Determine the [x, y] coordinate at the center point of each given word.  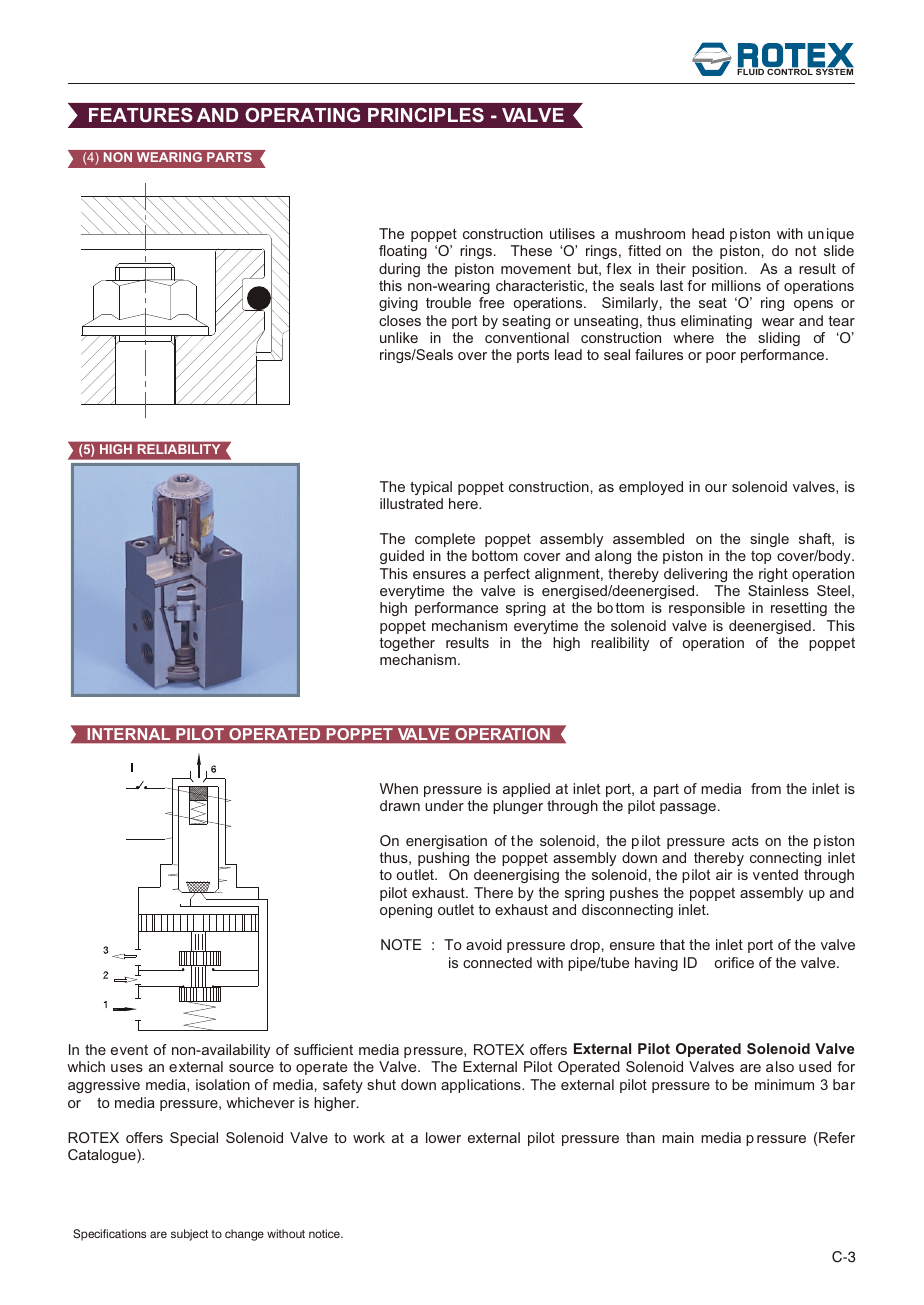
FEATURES [141, 114]
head [708, 233]
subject [189, 1235]
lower [443, 1137]
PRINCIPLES [426, 115]
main [678, 1137]
